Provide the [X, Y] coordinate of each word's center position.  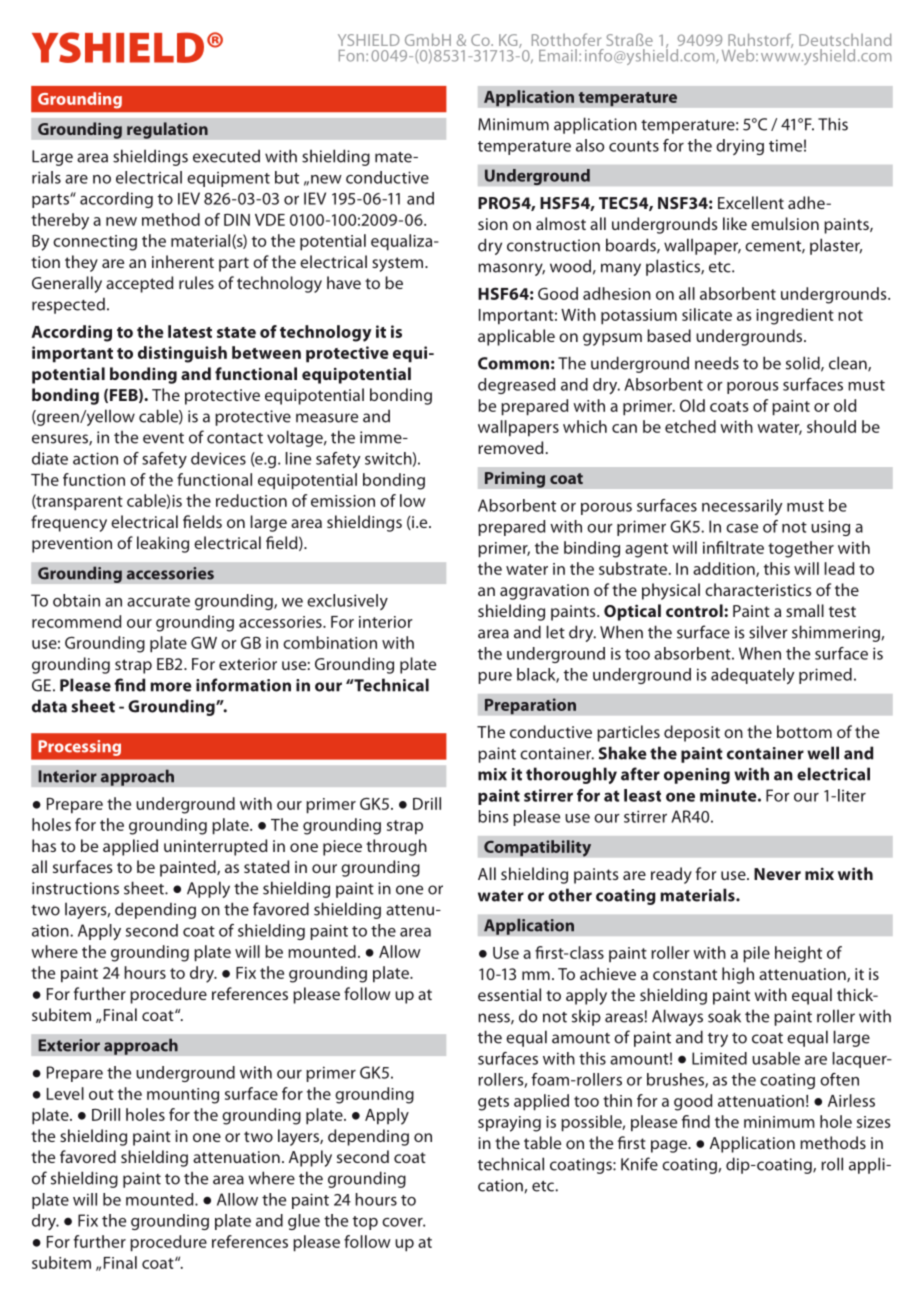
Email [558, 55]
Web [739, 55]
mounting [183, 1096]
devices [218, 458]
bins [493, 816]
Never [777, 874]
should [831, 426]
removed [510, 447]
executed [226, 156]
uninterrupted [215, 847]
